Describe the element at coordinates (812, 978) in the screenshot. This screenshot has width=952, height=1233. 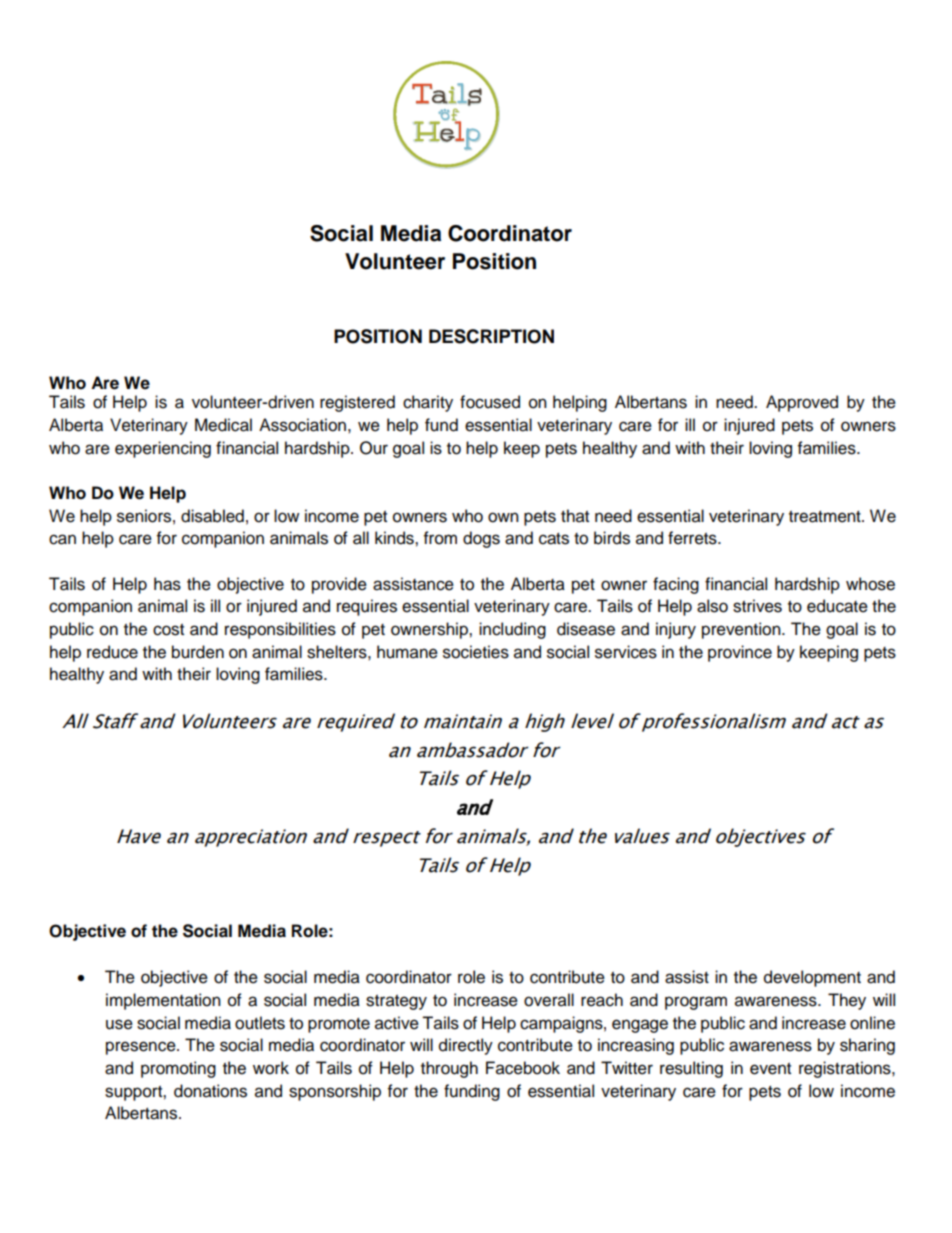
I see `development` at that location.
